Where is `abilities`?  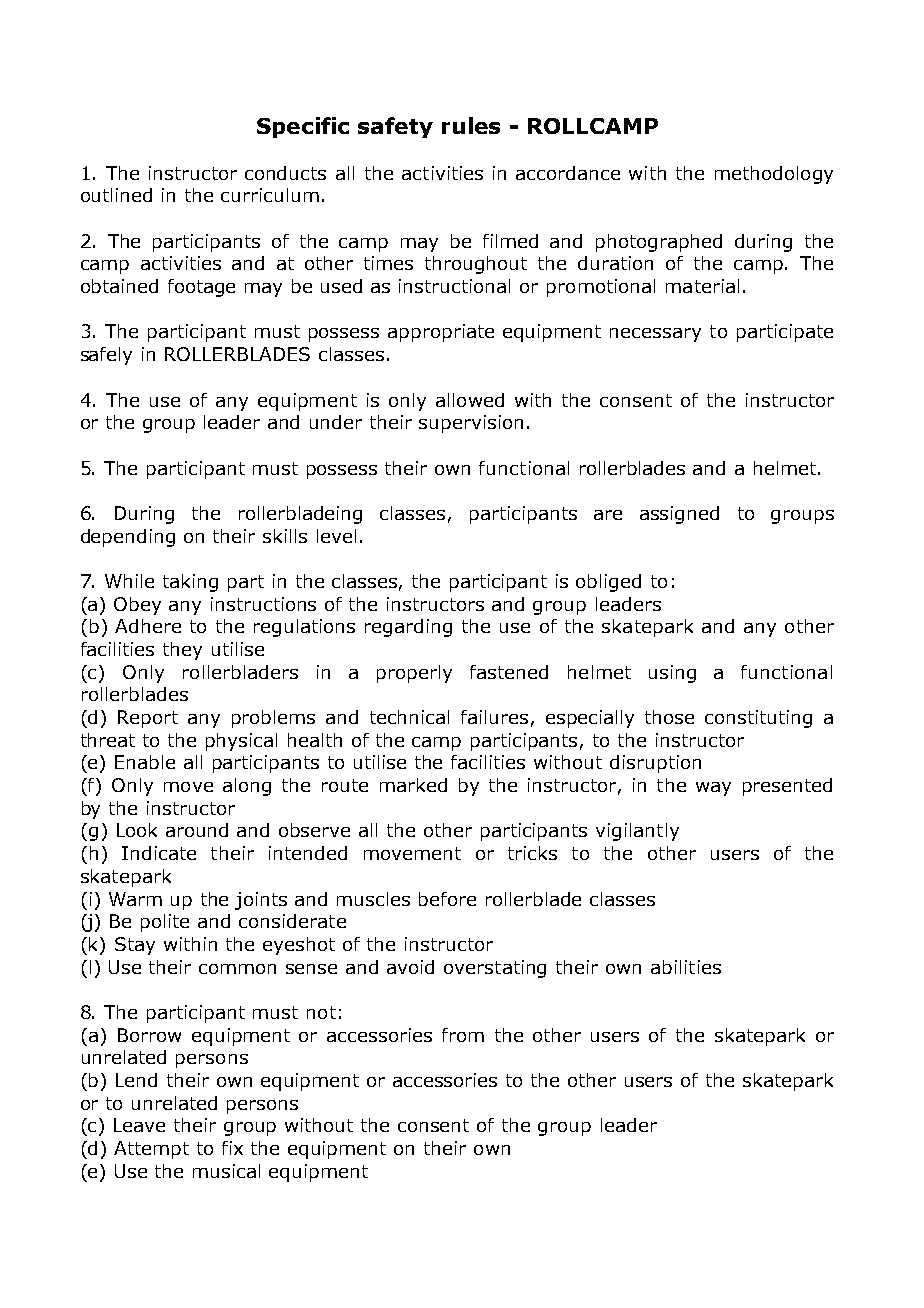 abilities is located at coordinates (686, 967).
